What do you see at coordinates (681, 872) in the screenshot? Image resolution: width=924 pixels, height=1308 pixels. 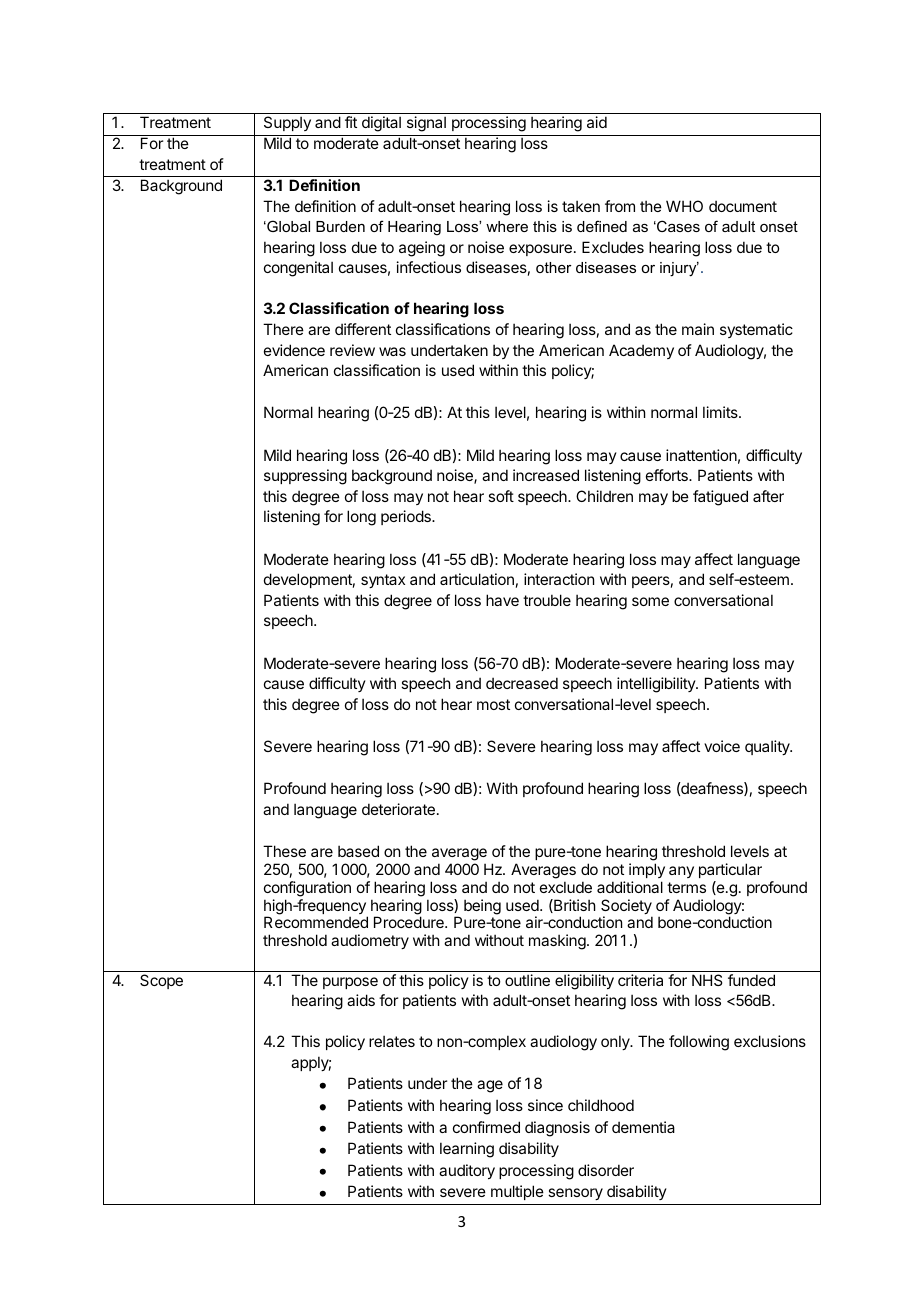 I see `any` at bounding box center [681, 872].
